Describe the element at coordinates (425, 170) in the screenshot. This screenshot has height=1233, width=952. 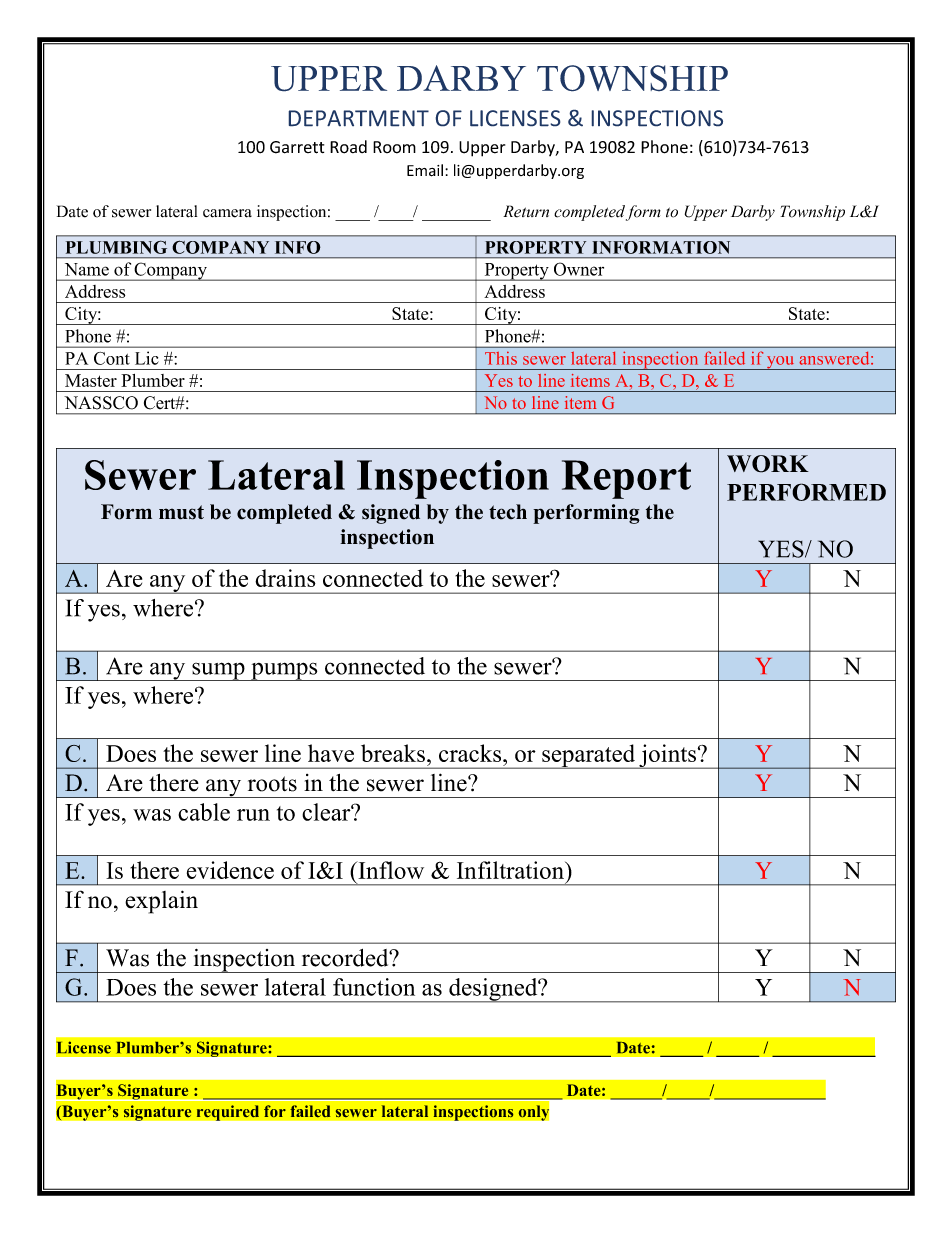
I see `Email` at that location.
